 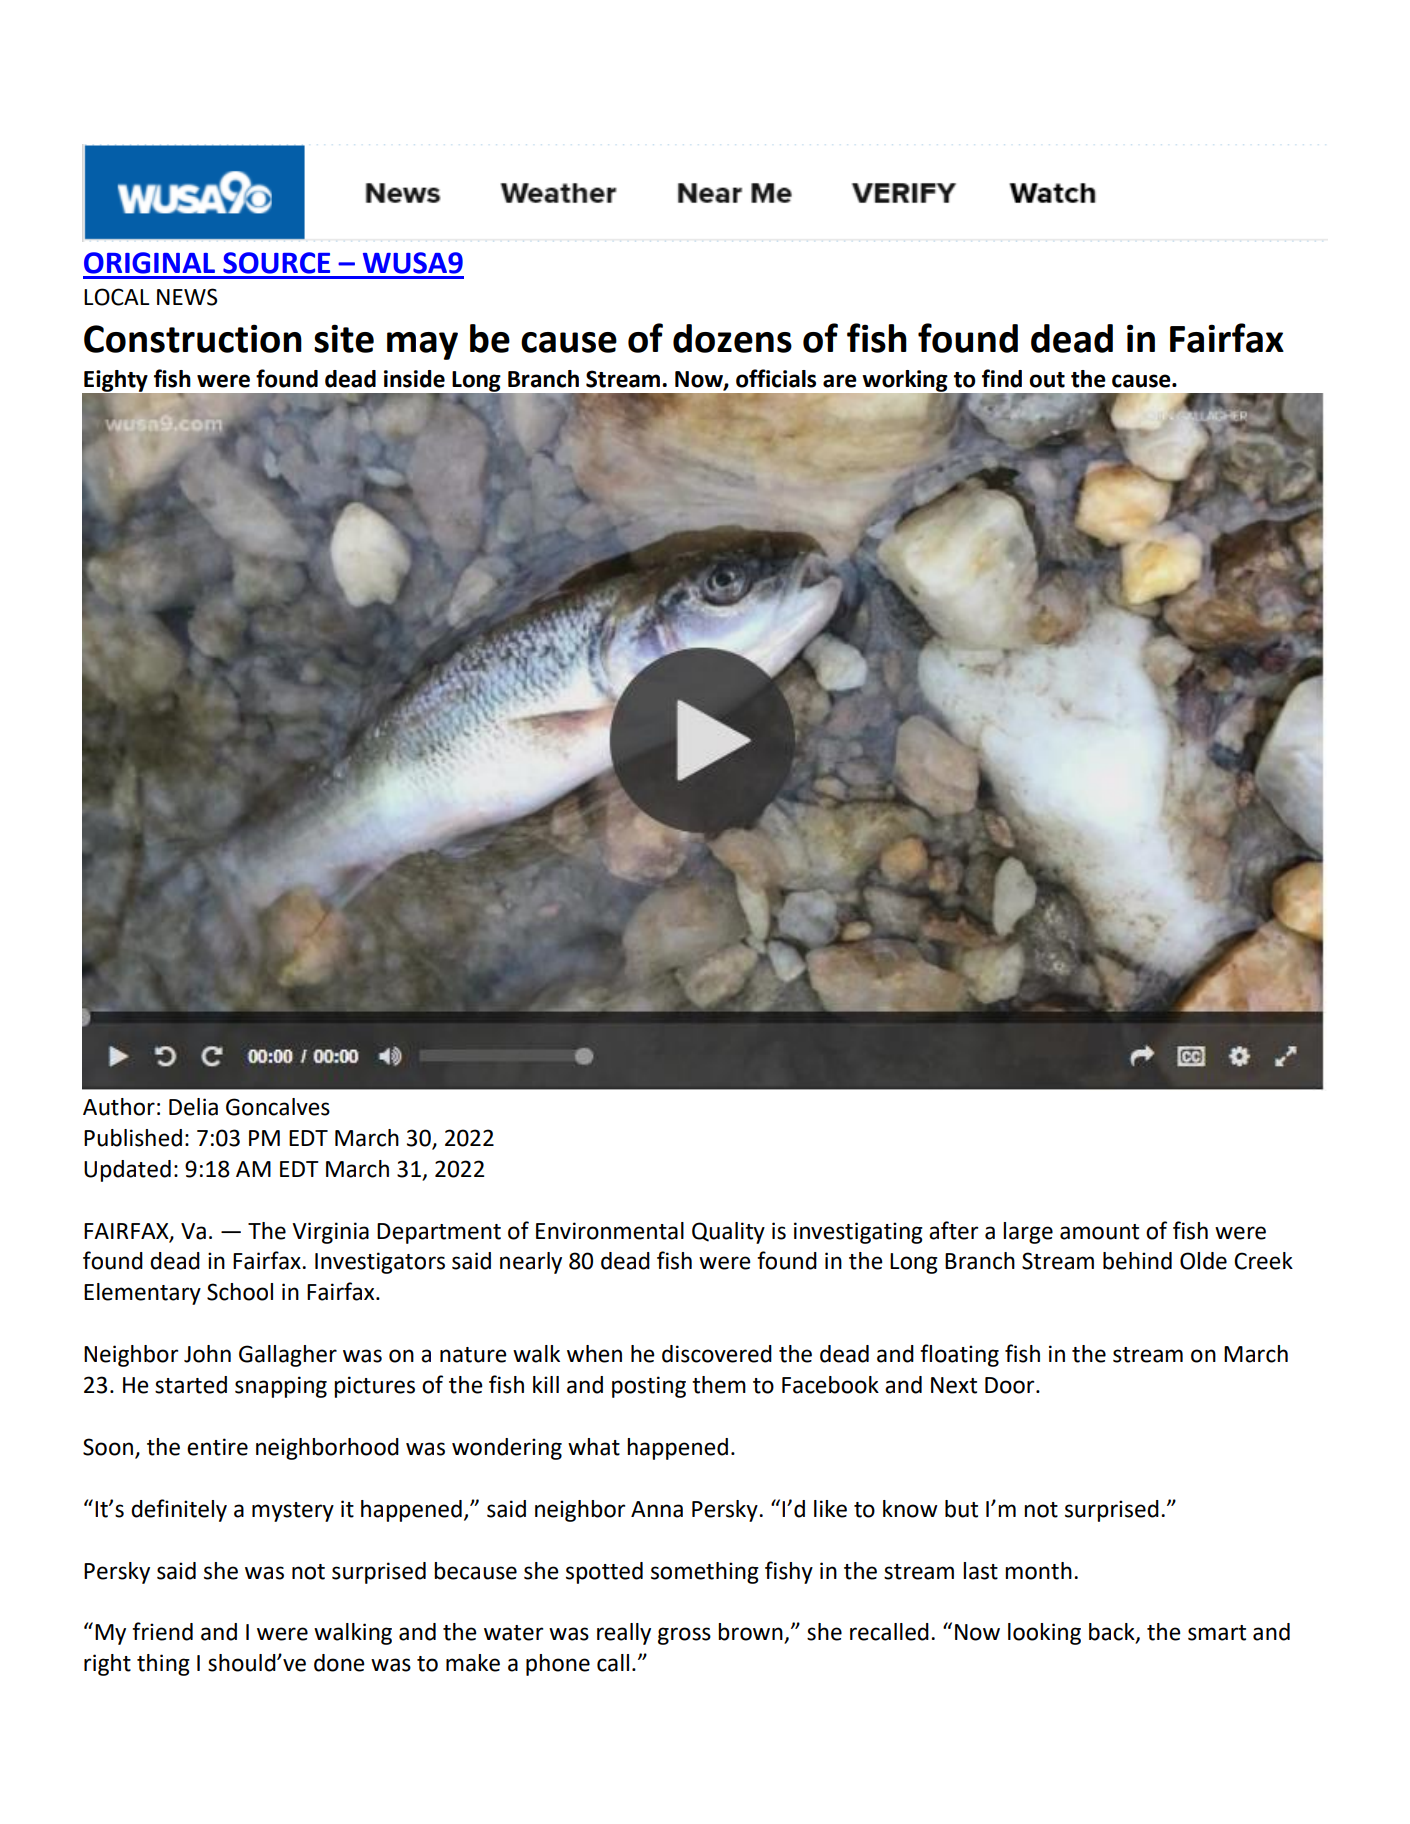 I want to click on friend, so click(x=162, y=1631).
